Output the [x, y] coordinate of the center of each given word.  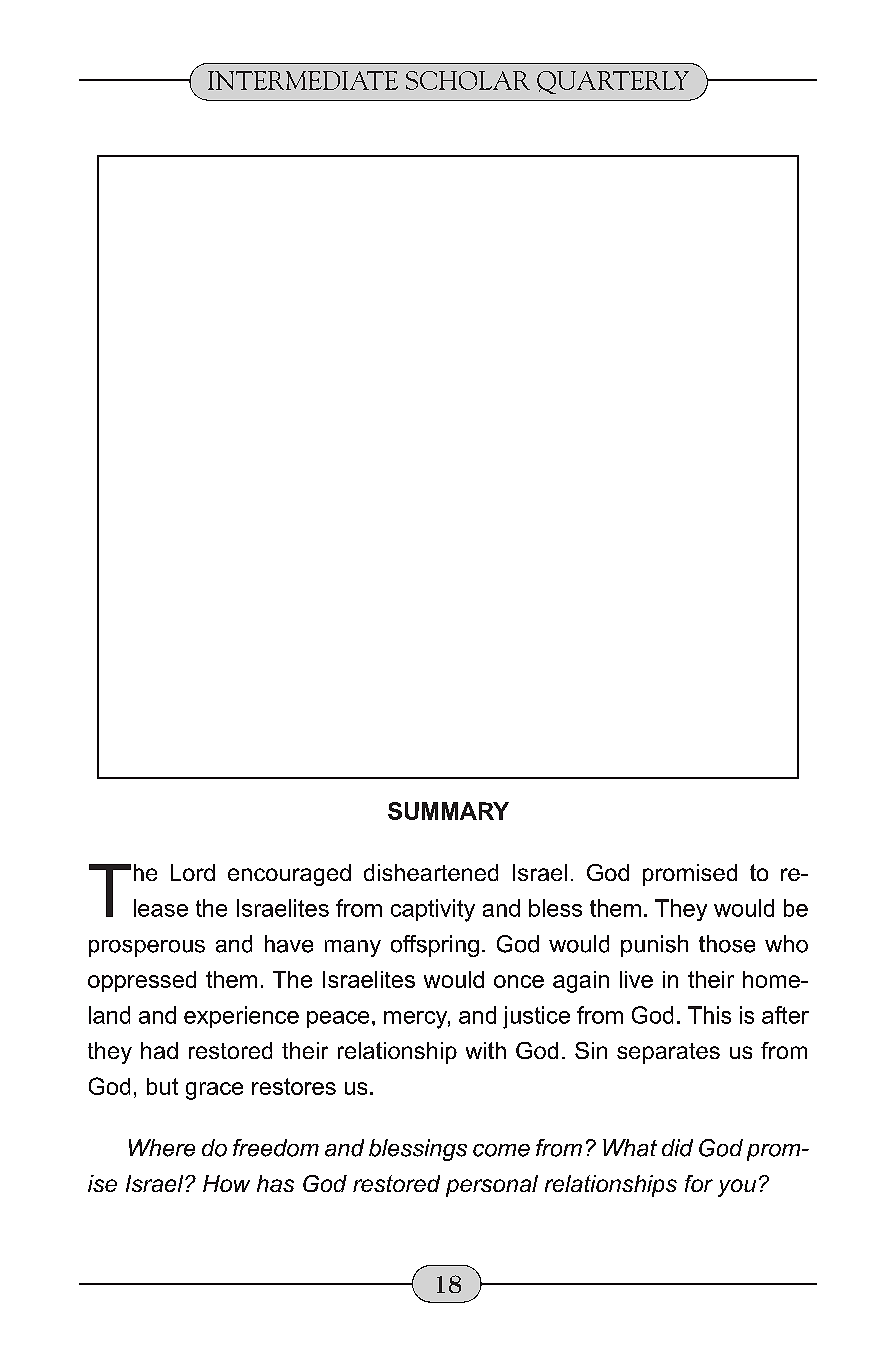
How [226, 1183]
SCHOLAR [468, 80]
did [677, 1148]
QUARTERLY [613, 82]
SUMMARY [448, 811]
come [501, 1150]
